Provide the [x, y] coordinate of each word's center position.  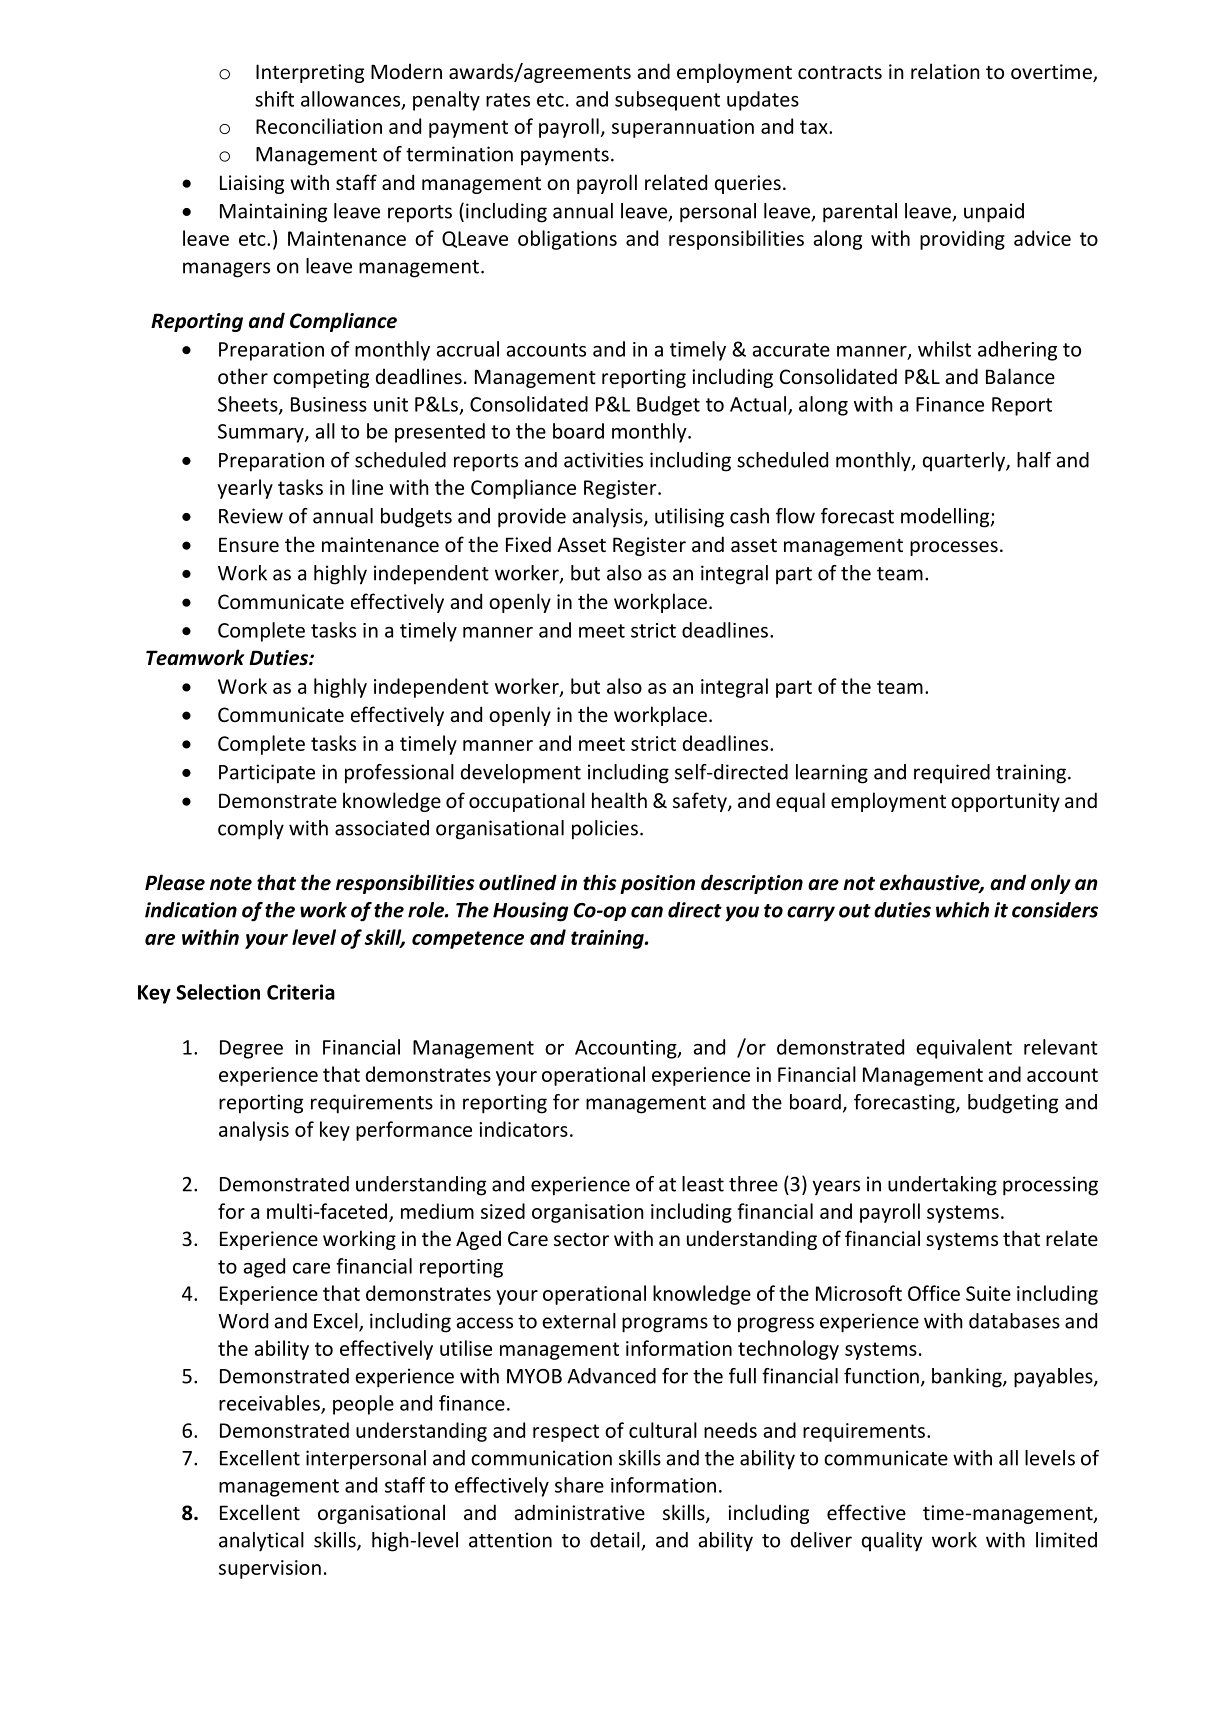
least [703, 1184]
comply [251, 830]
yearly [245, 489]
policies [605, 830]
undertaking [942, 1186]
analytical [261, 1542]
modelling [946, 518]
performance [414, 1131]
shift [274, 99]
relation [945, 71]
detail [616, 1541]
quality [892, 1542]
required [952, 773]
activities [603, 460]
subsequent [667, 101]
